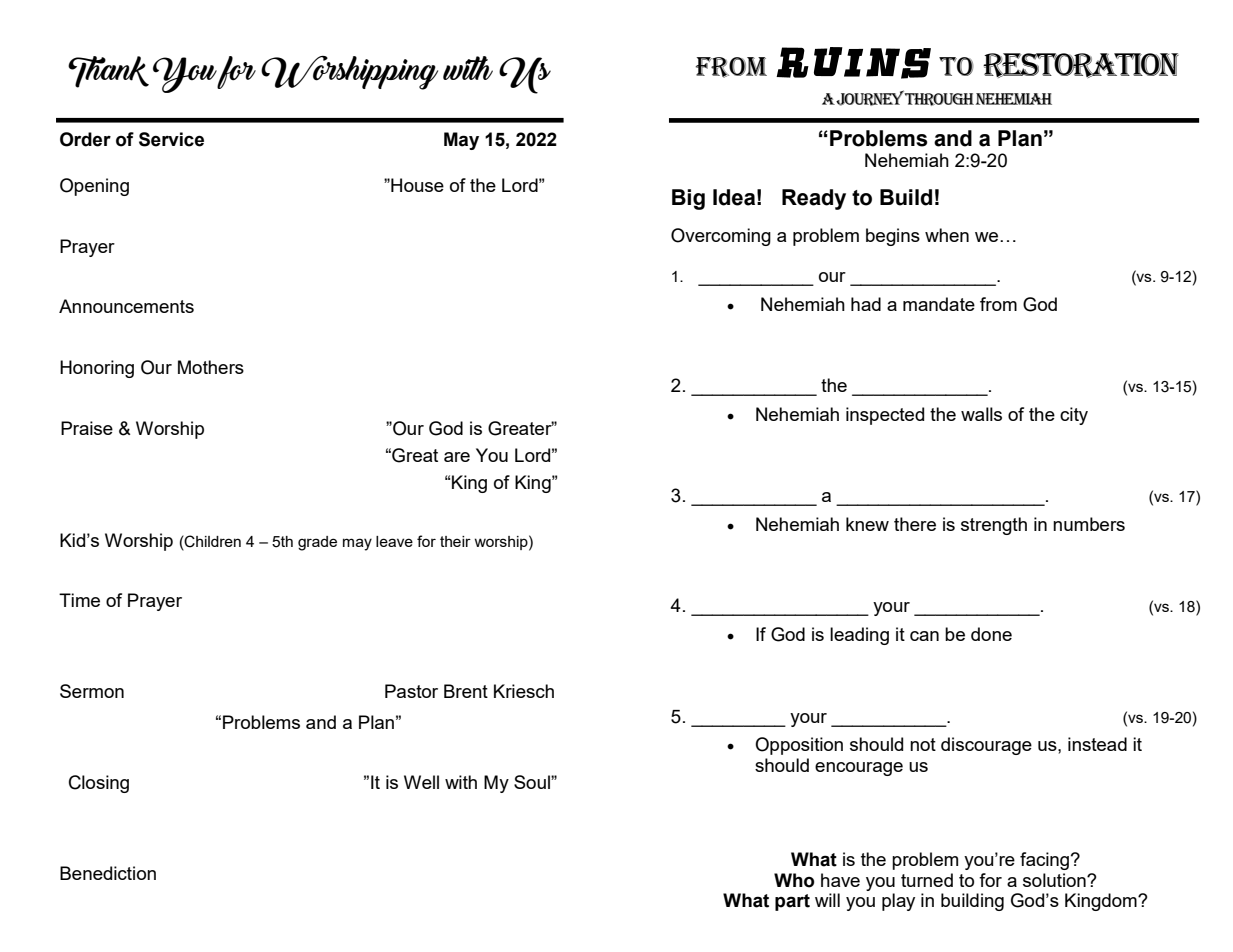  What do you see at coordinates (212, 541) in the image?
I see `Children` at bounding box center [212, 541].
